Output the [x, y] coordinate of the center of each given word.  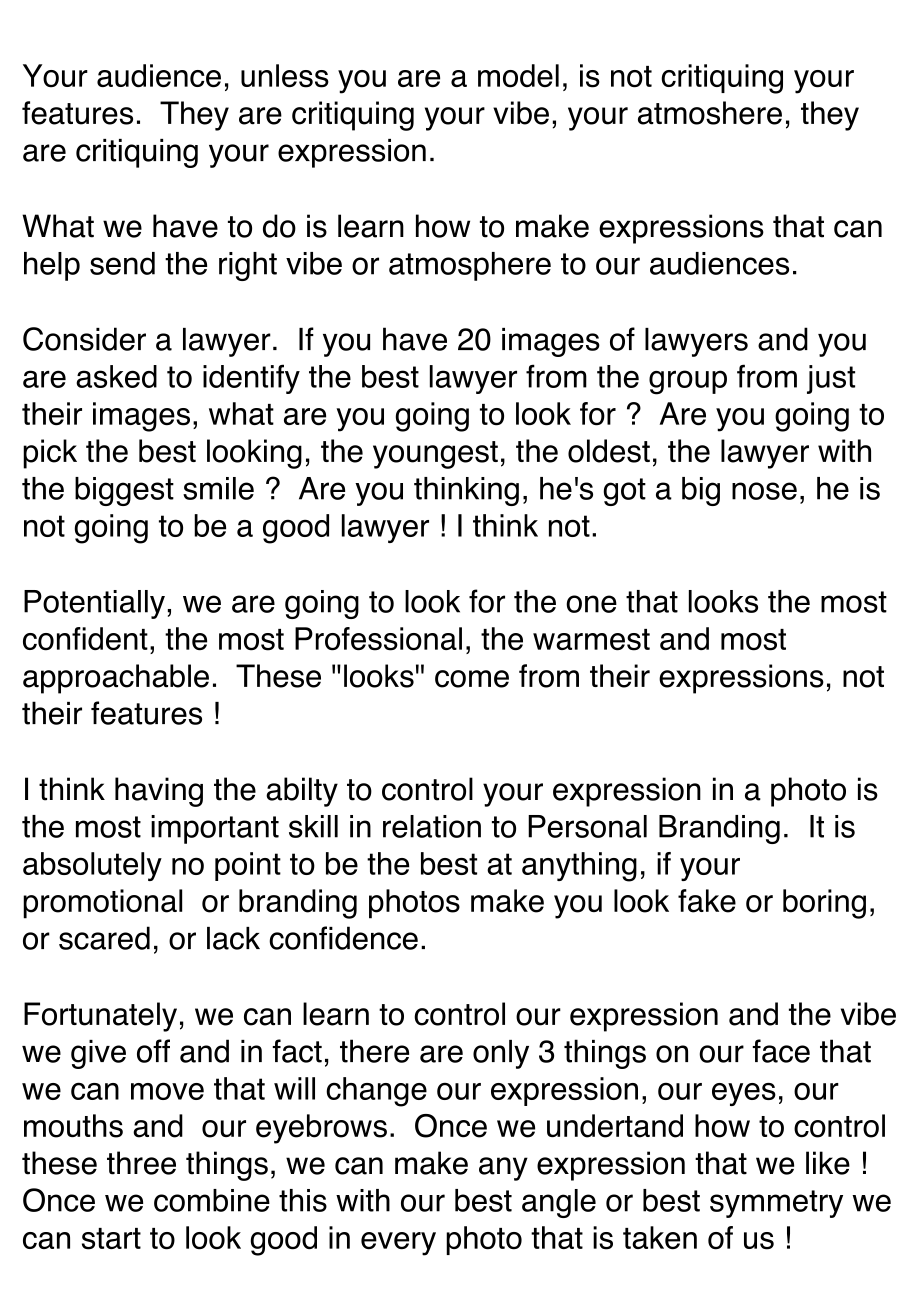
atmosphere [470, 266]
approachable [116, 679]
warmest [591, 640]
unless [285, 76]
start [111, 1239]
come [472, 679]
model [518, 76]
